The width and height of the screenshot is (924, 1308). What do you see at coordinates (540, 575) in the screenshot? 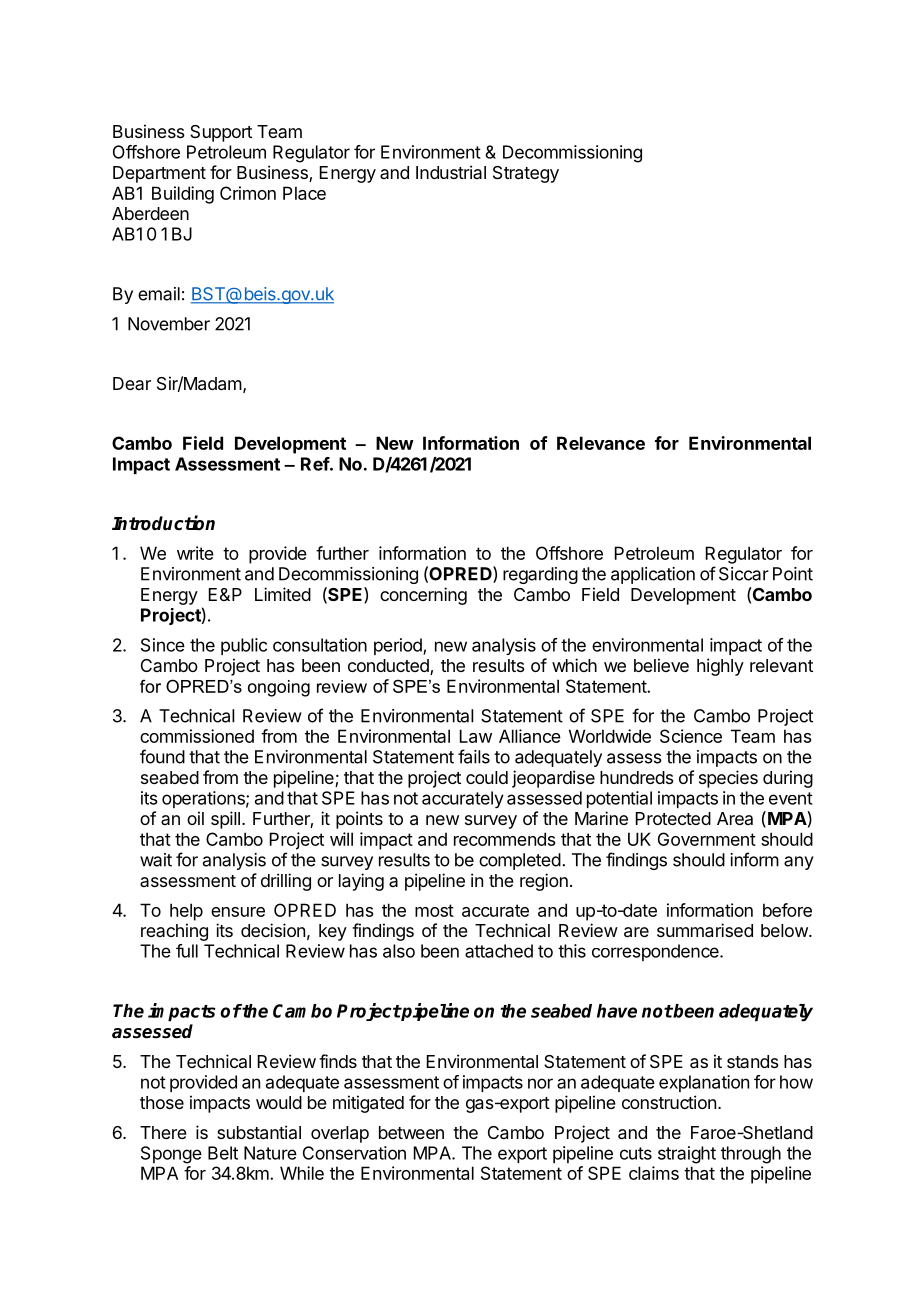
I see `regarding` at bounding box center [540, 575].
